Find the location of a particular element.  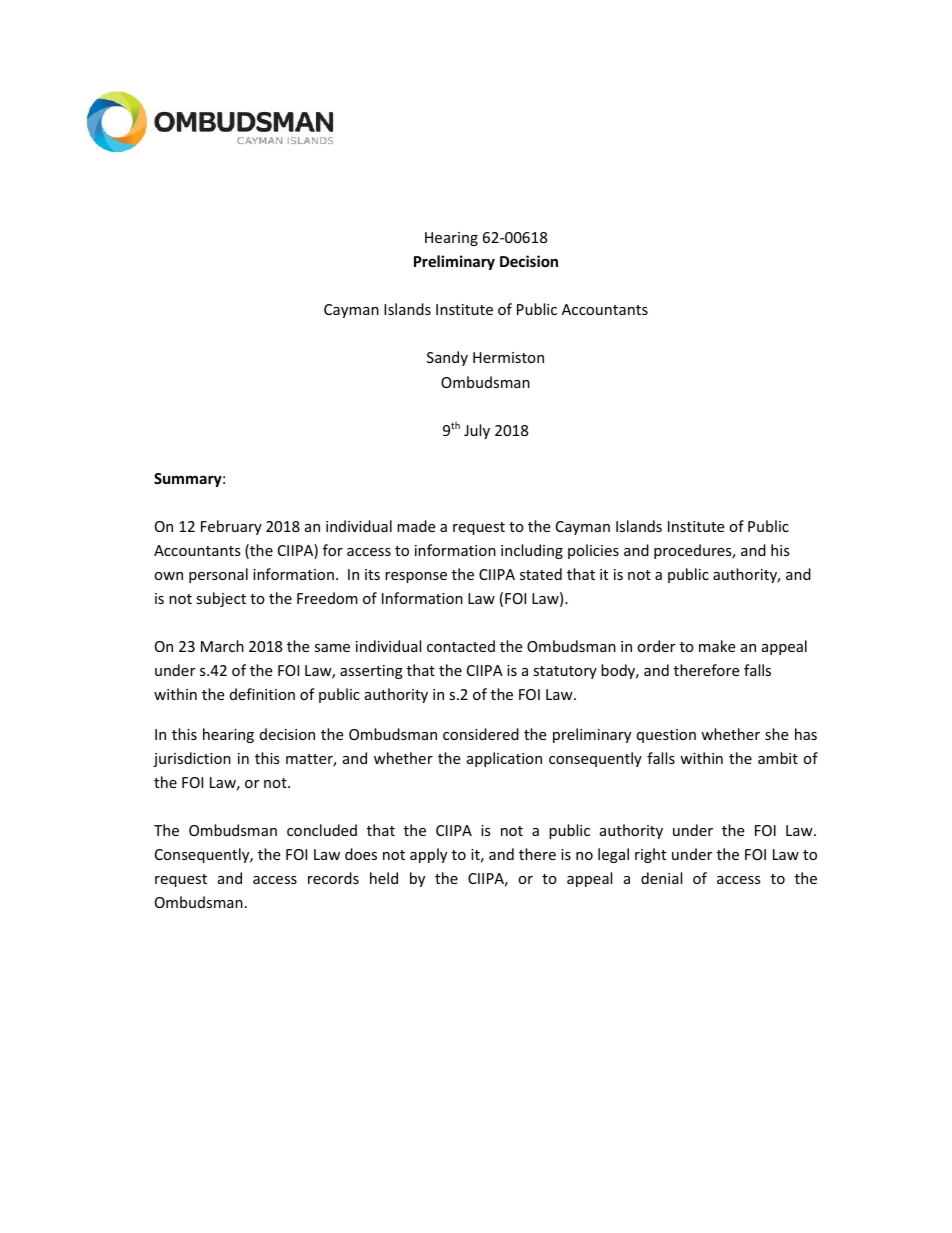

stated is located at coordinates (541, 574).
